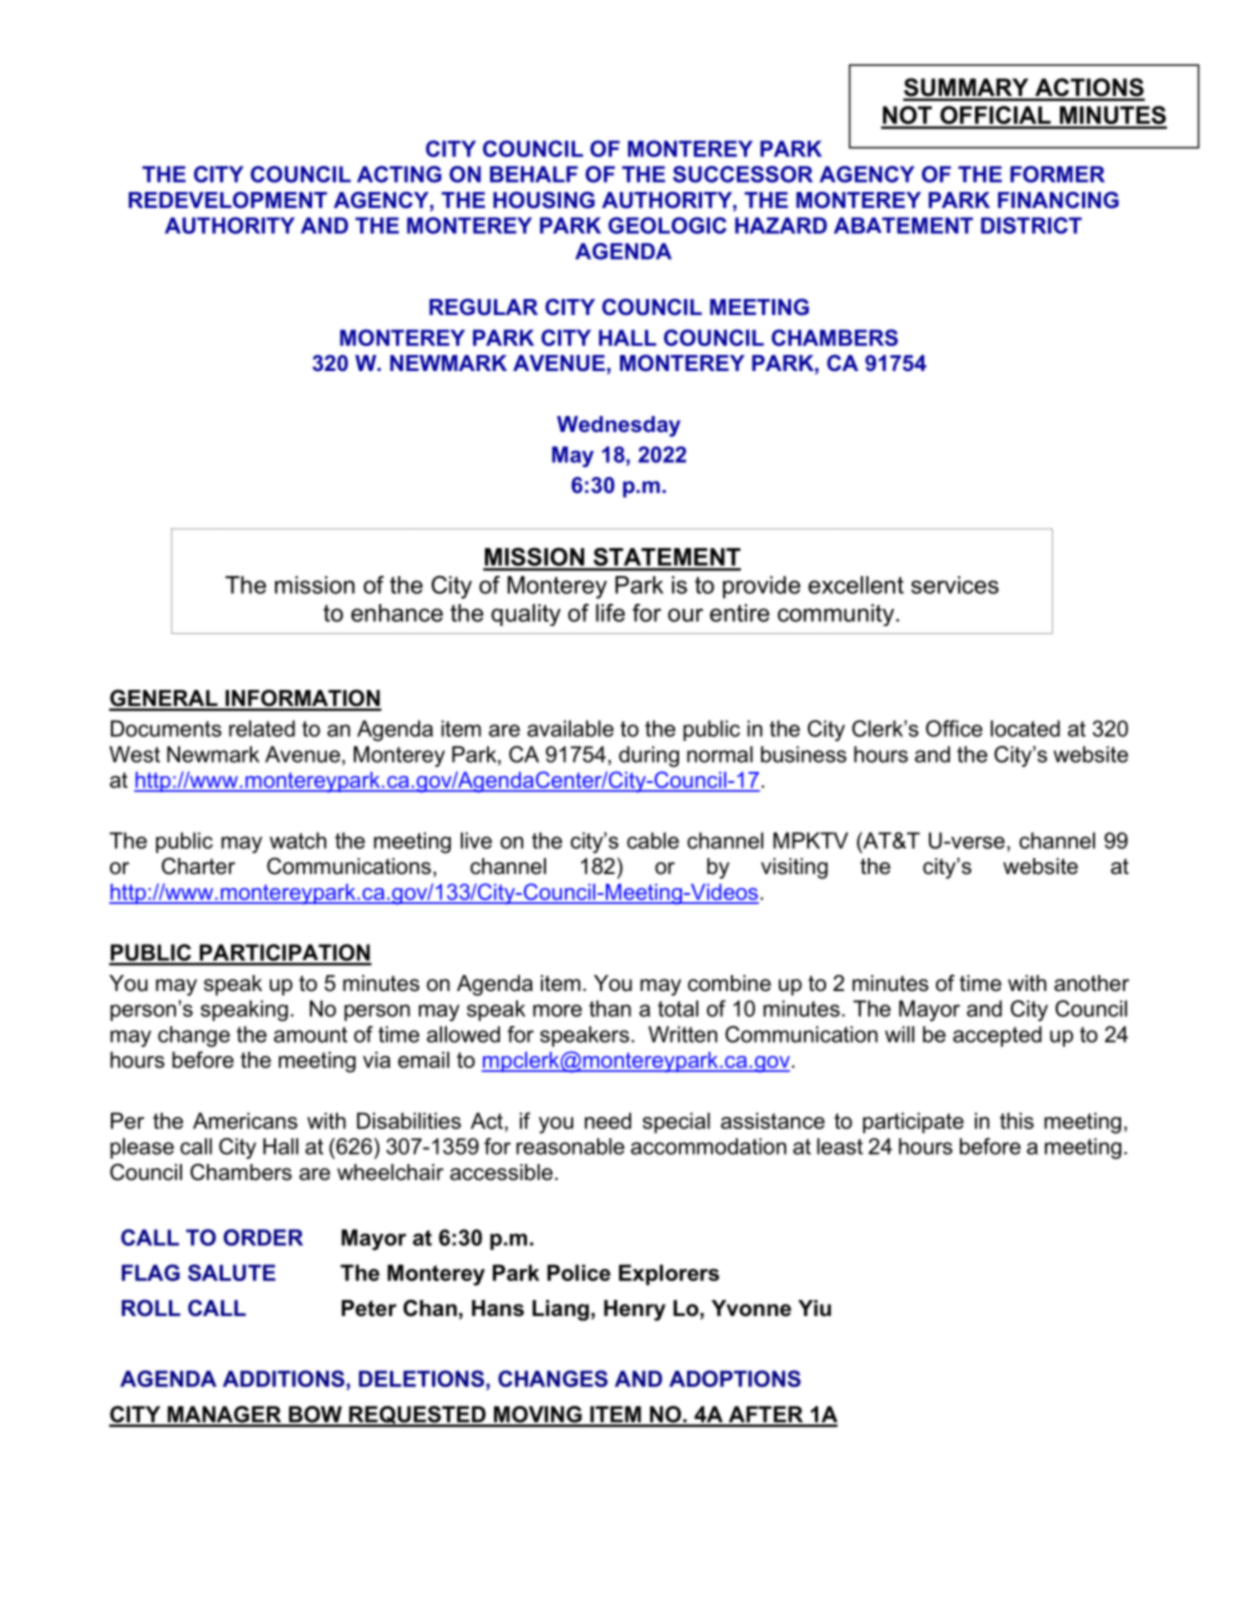 This screenshot has width=1238, height=1602. Describe the element at coordinates (635, 1310) in the screenshot. I see `Henry` at that location.
